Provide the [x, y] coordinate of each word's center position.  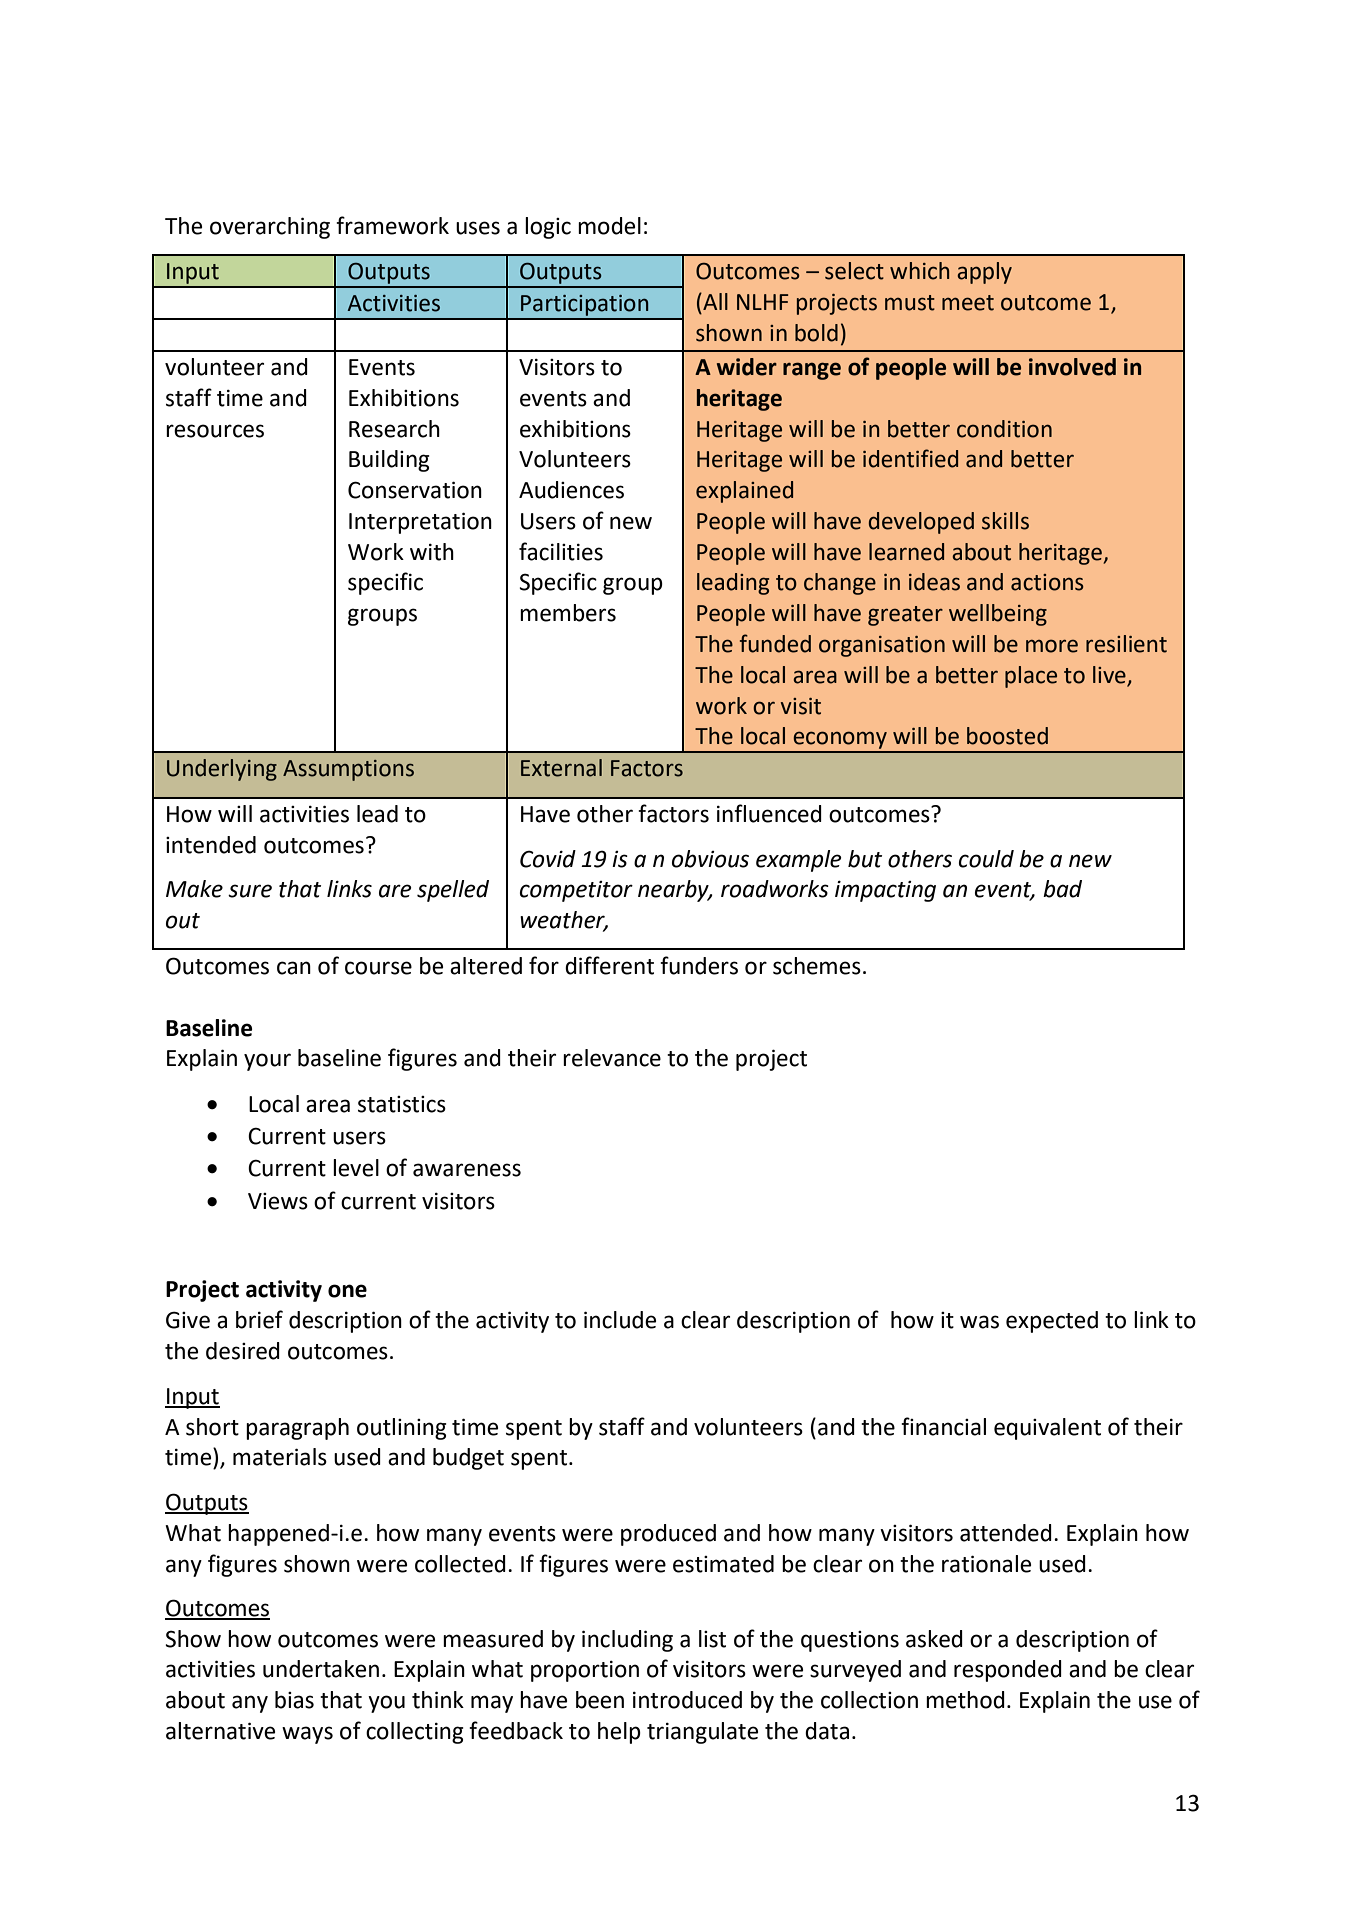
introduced [687, 1700]
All [714, 301]
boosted [1007, 736]
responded [1008, 1671]
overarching [270, 228]
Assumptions [348, 770]
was [979, 1322]
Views [278, 1201]
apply [984, 273]
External [561, 768]
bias [294, 1700]
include [620, 1320]
